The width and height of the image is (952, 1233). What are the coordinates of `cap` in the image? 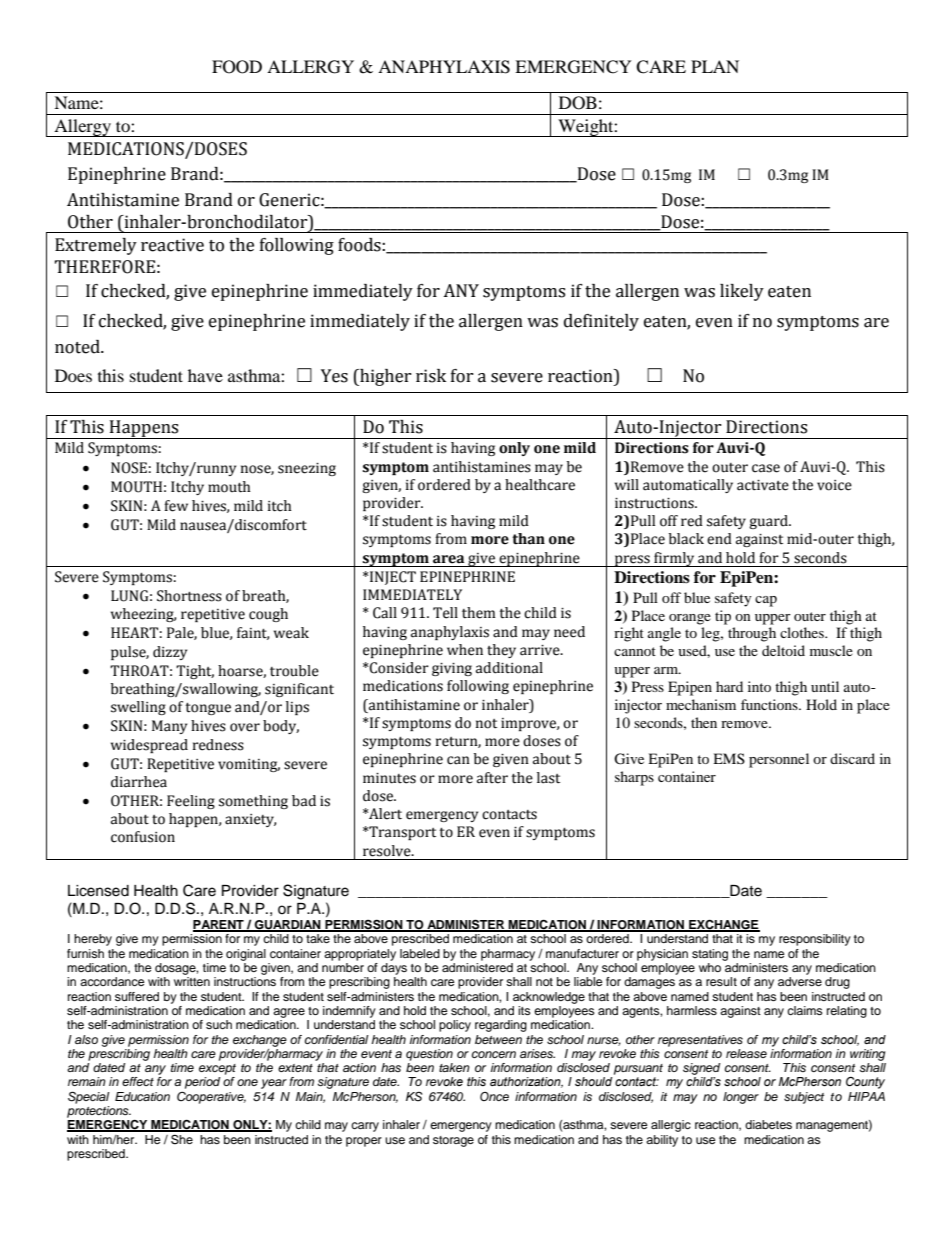 It's located at (766, 601).
